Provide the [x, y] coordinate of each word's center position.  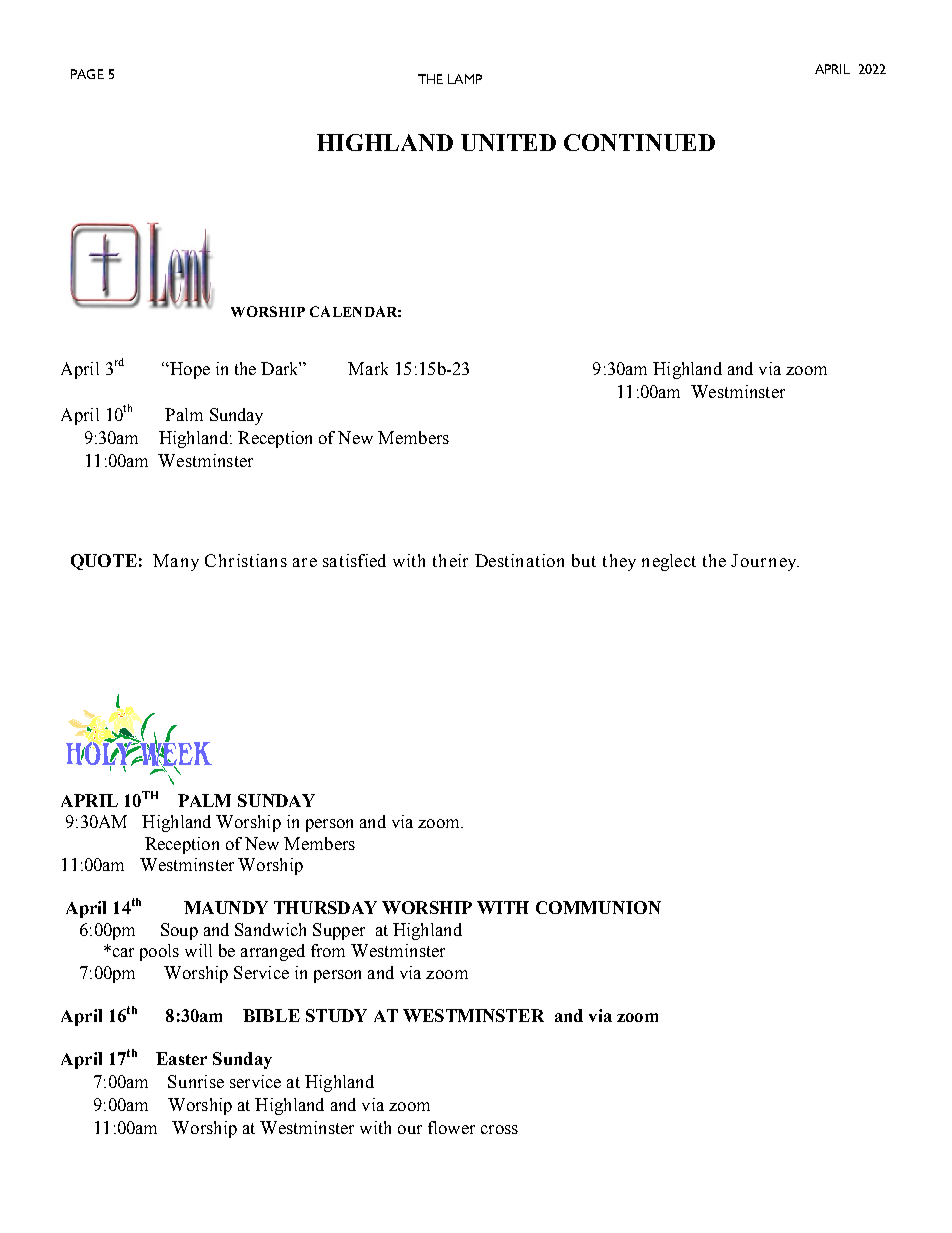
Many [176, 562]
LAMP [465, 79]
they [619, 562]
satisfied [354, 560]
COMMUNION [598, 907]
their [450, 560]
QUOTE [104, 562]
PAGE [87, 74]
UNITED [508, 142]
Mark [368, 368]
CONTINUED [639, 142]
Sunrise [196, 1081]
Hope [189, 370]
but [584, 560]
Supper [339, 931]
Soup [179, 931]
